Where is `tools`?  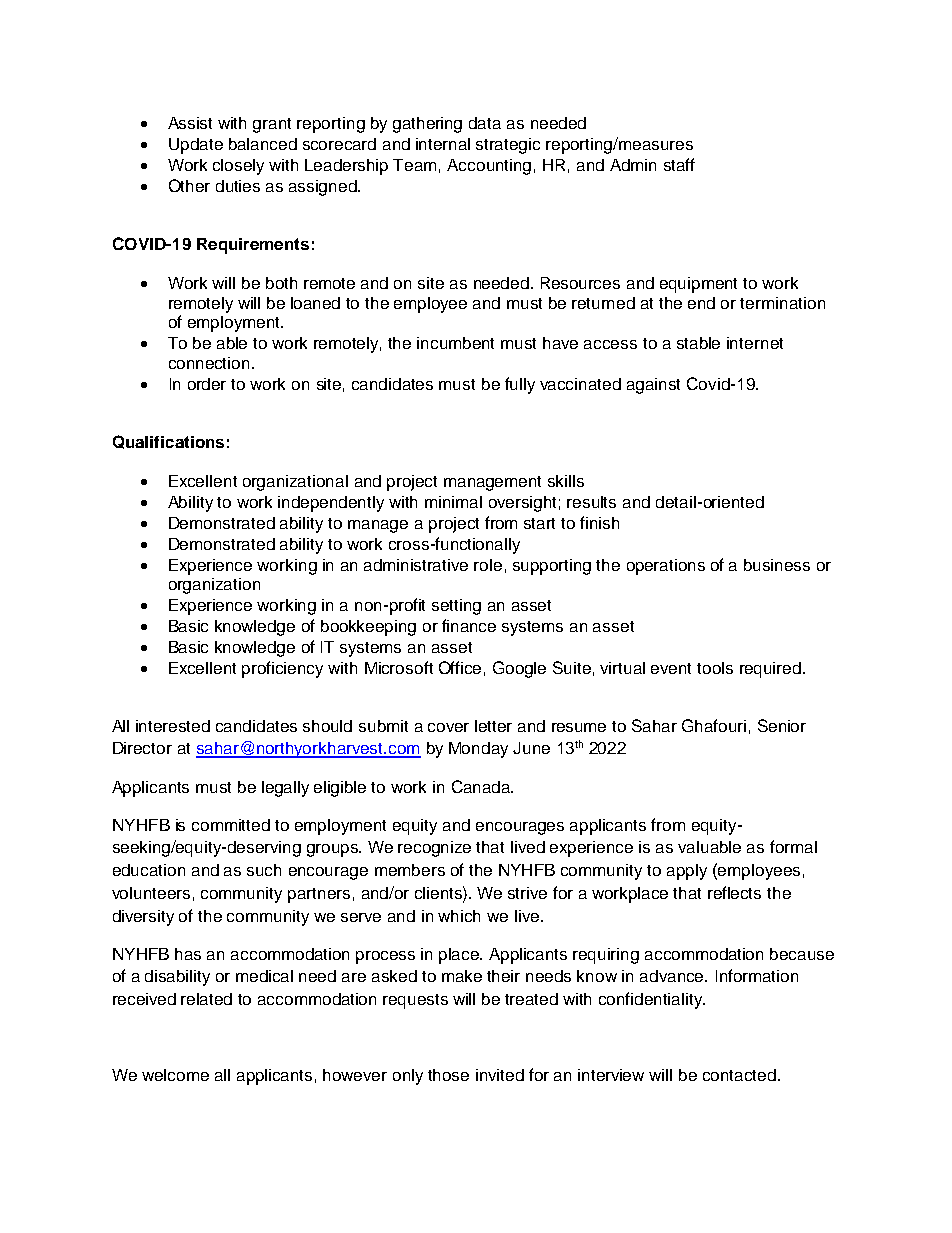 tools is located at coordinates (715, 668).
